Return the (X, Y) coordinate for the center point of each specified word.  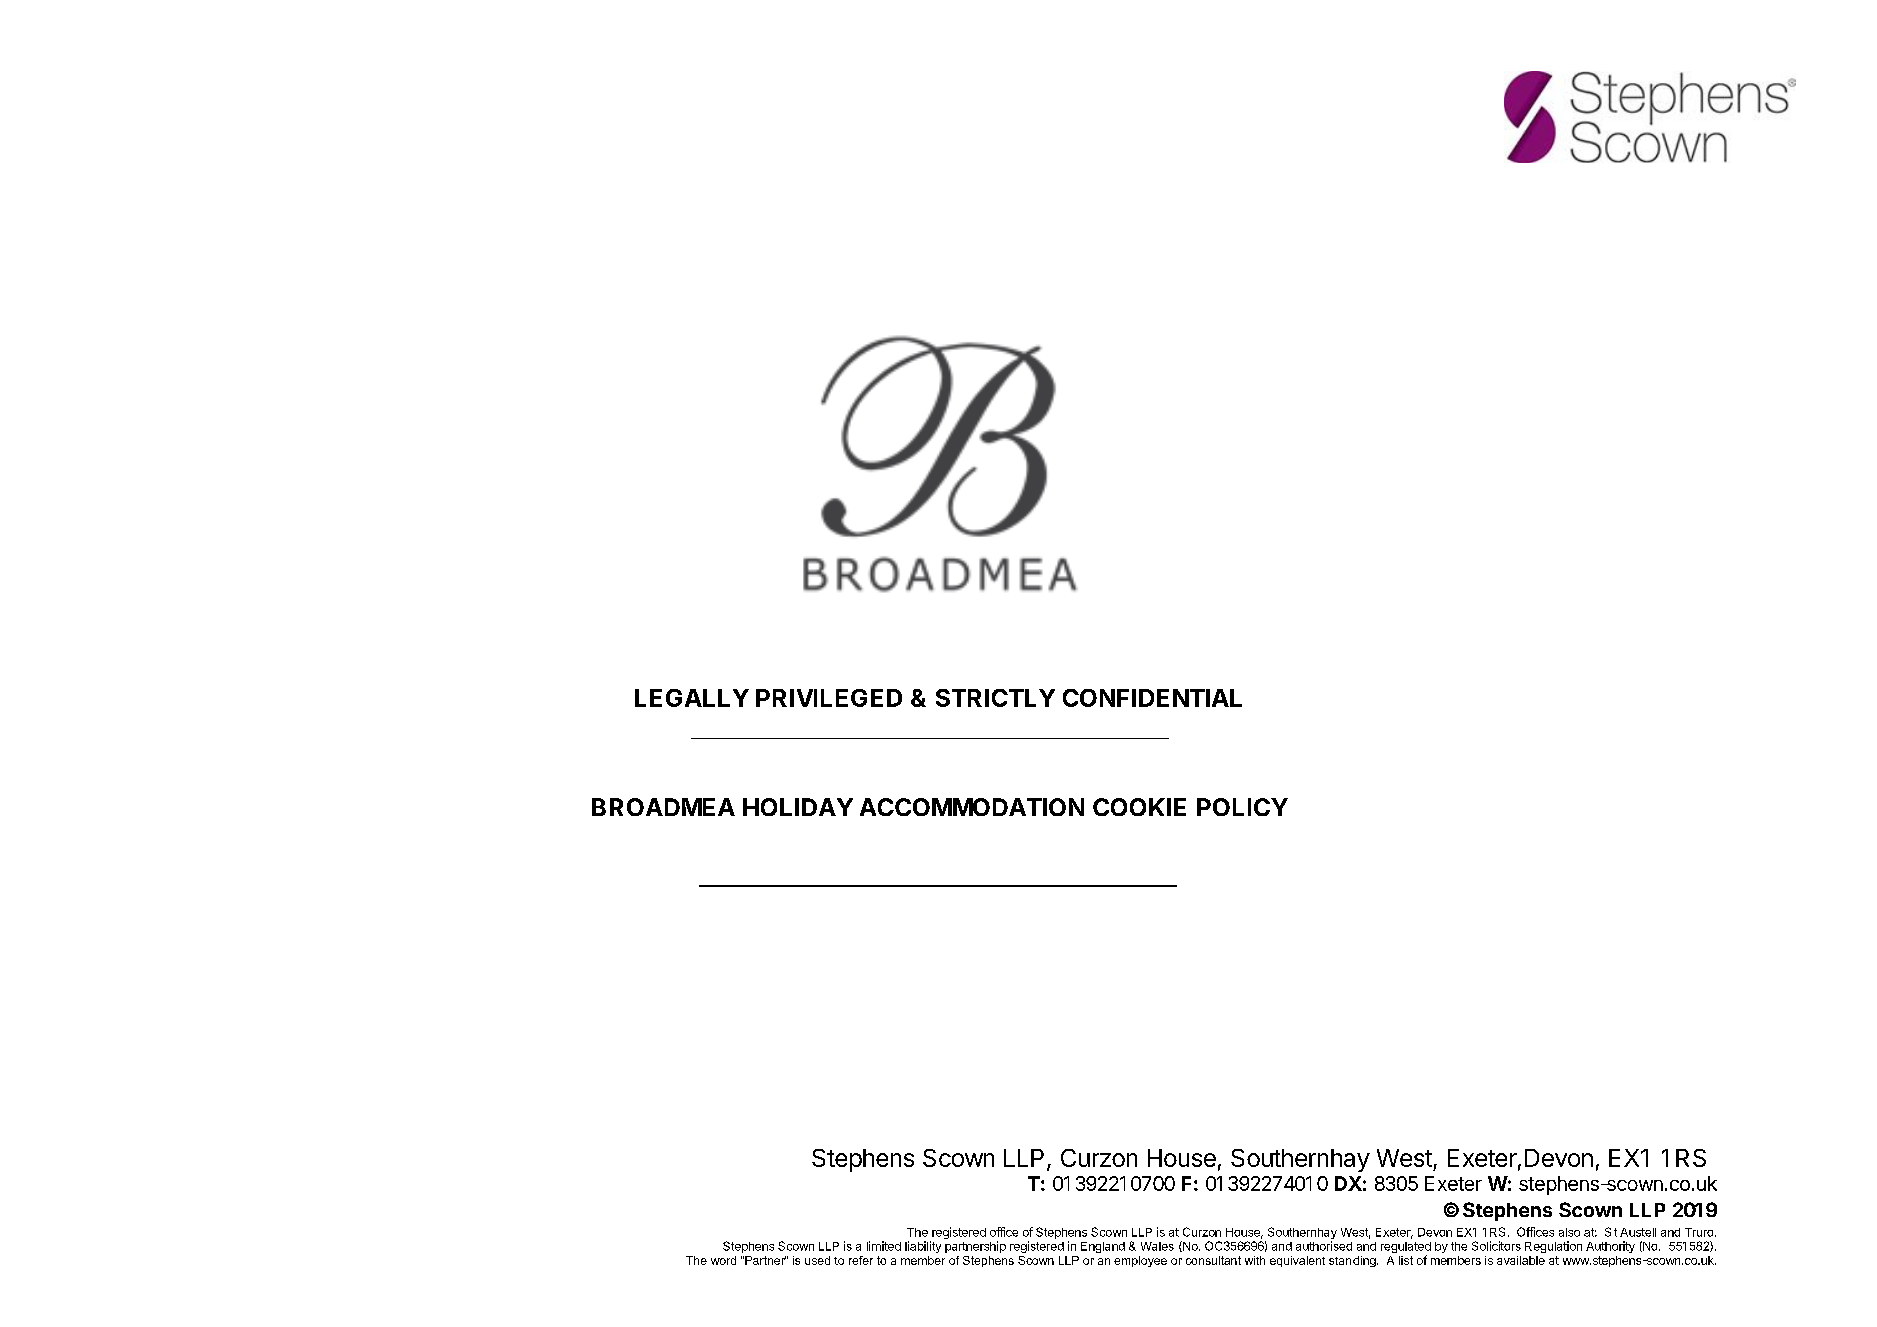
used (817, 1260)
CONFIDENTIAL (1152, 698)
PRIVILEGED (829, 698)
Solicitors (1496, 1246)
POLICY (1242, 807)
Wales (1157, 1246)
